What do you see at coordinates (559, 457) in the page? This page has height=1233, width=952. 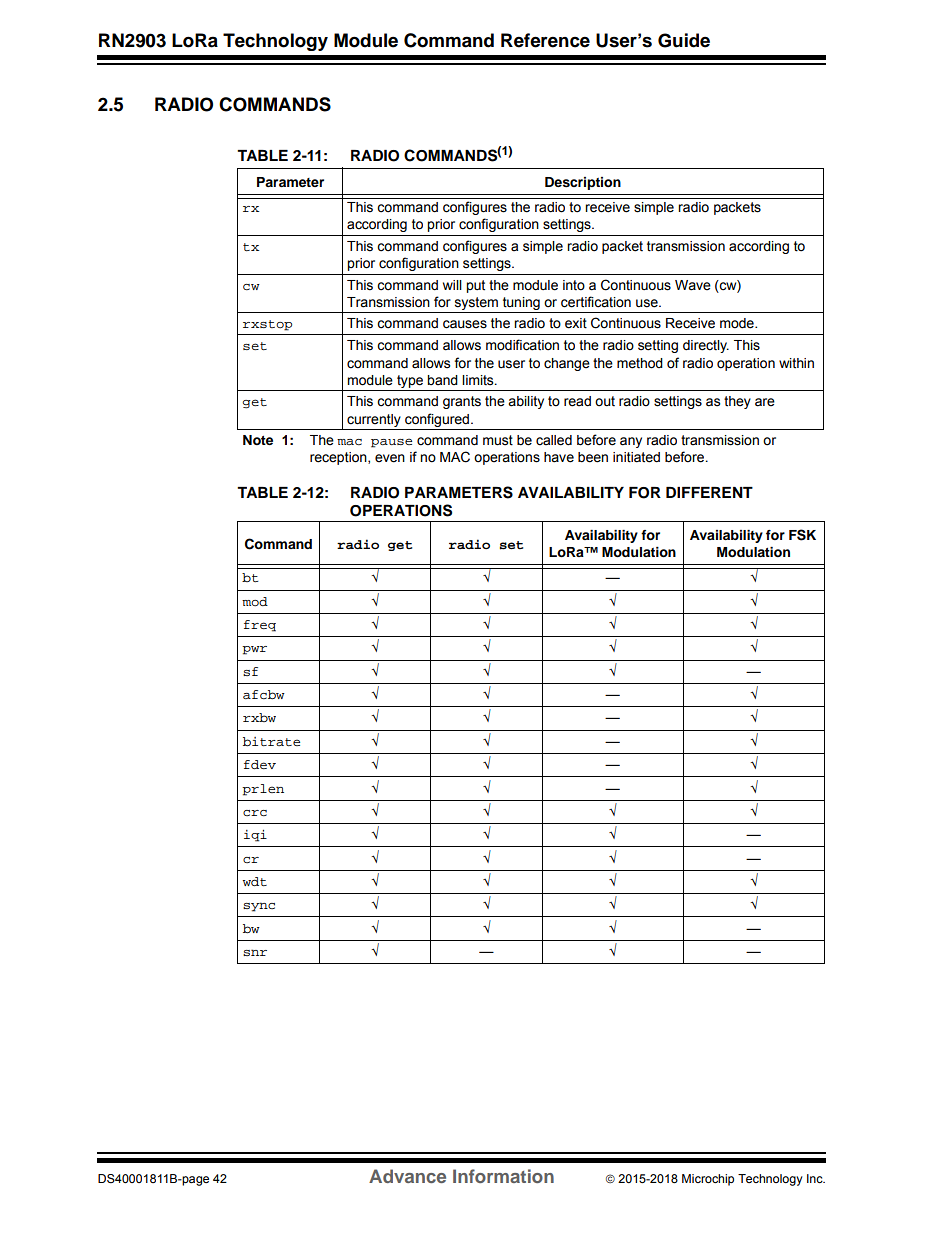 I see `have` at bounding box center [559, 457].
